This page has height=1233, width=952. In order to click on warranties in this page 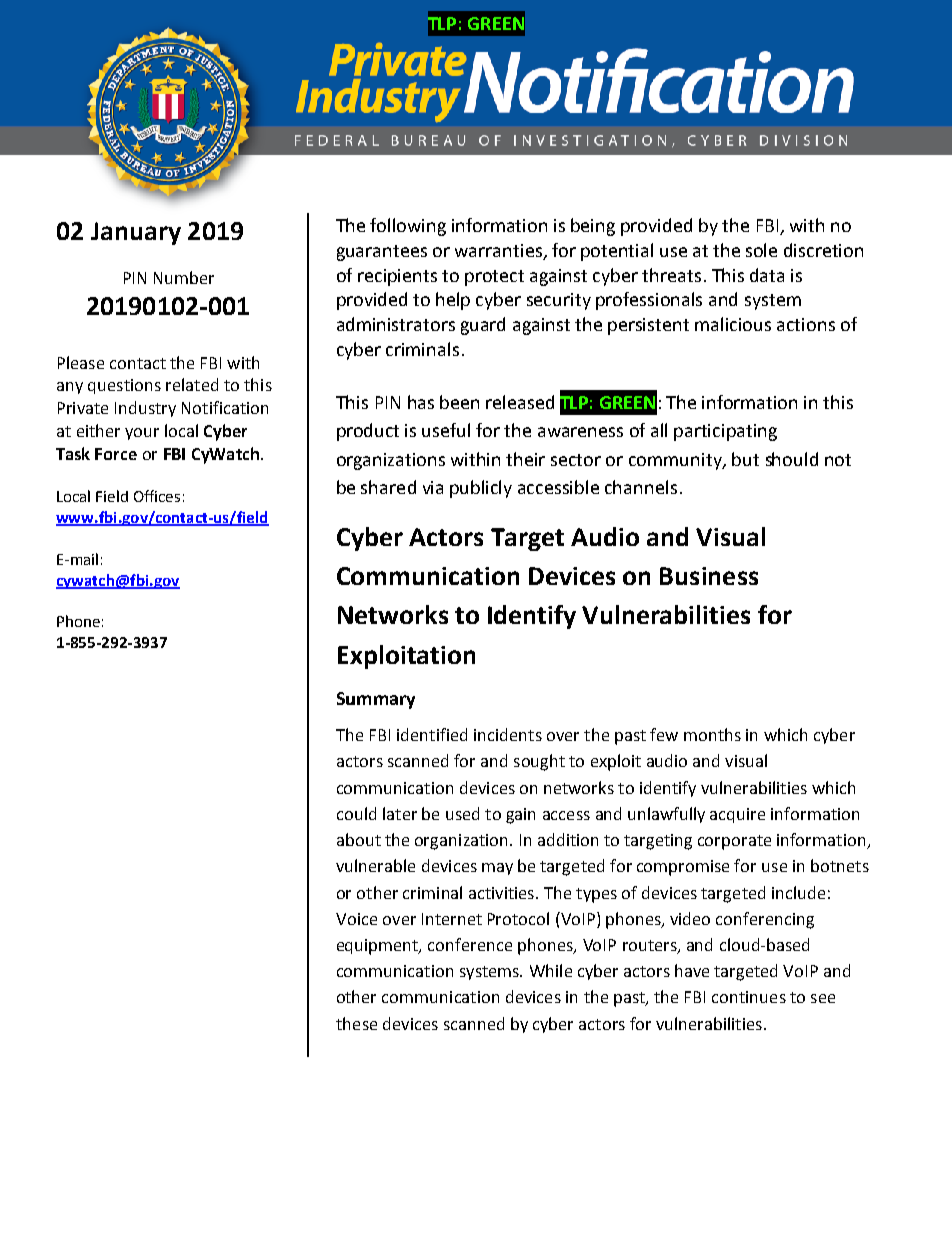, I will do `click(499, 252)`.
